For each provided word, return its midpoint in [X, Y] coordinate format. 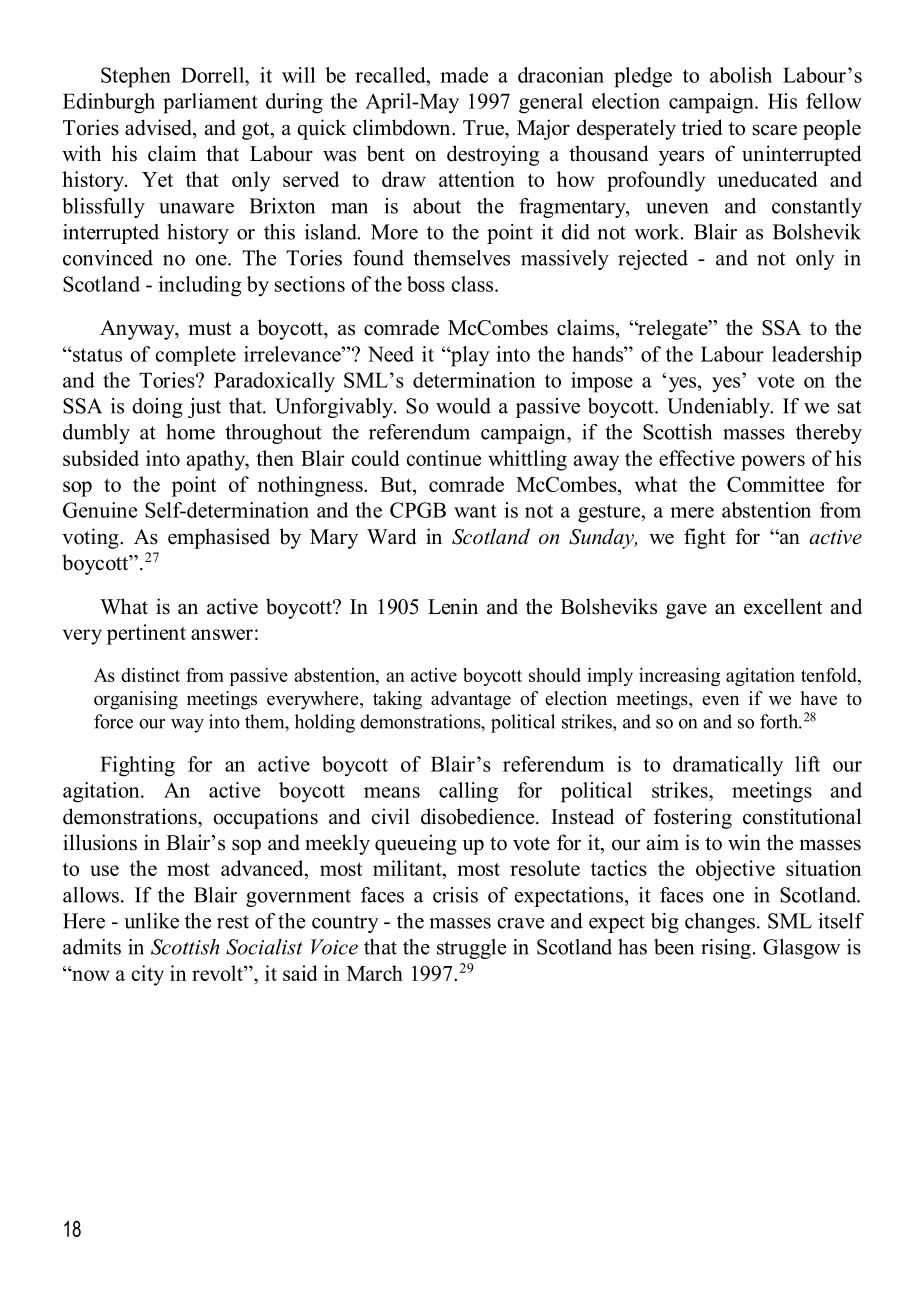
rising [726, 949]
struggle [471, 949]
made [464, 75]
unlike [151, 921]
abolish [741, 75]
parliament [210, 103]
